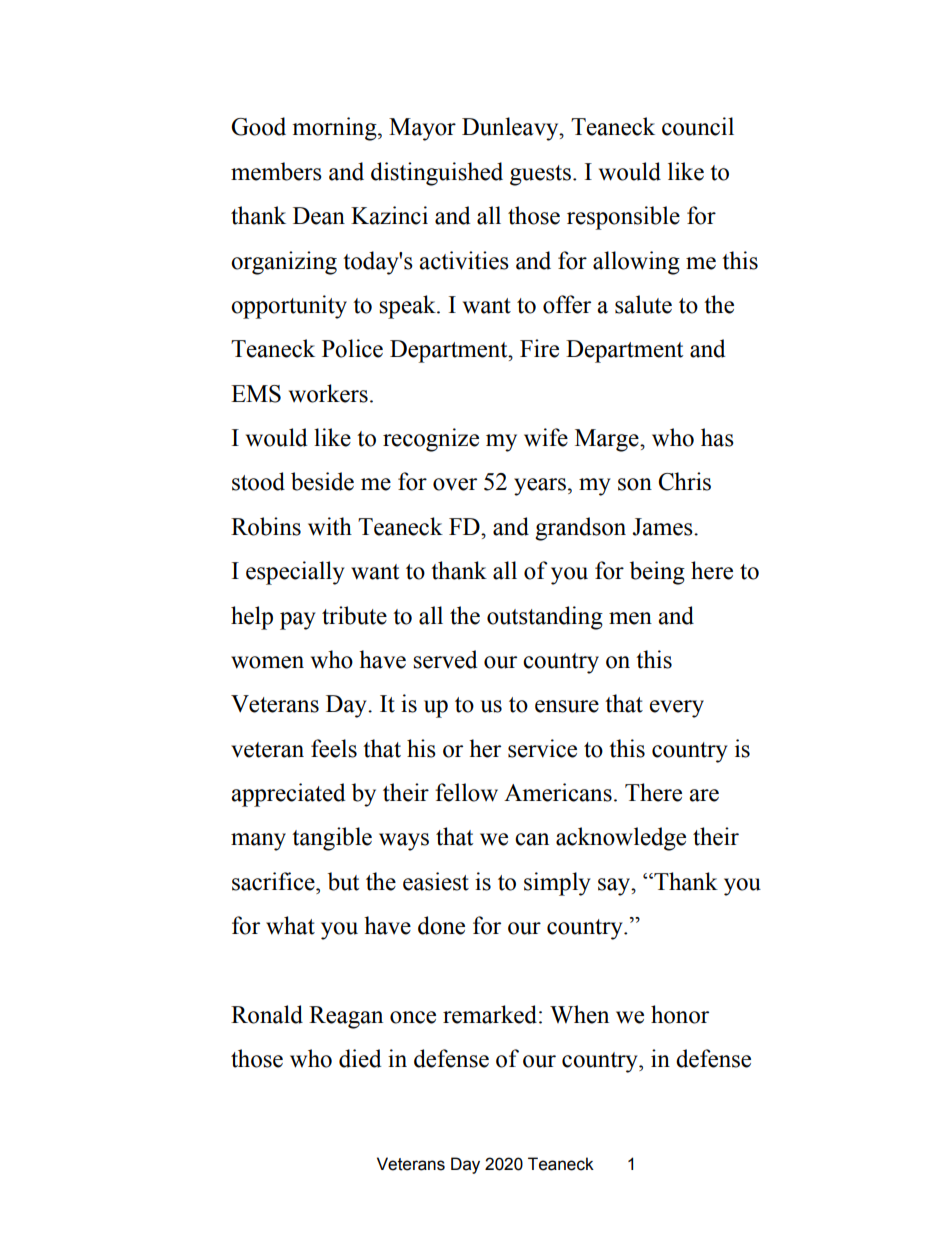 This image has width=952, height=1233. What do you see at coordinates (545, 618) in the image?
I see `outstanding` at bounding box center [545, 618].
